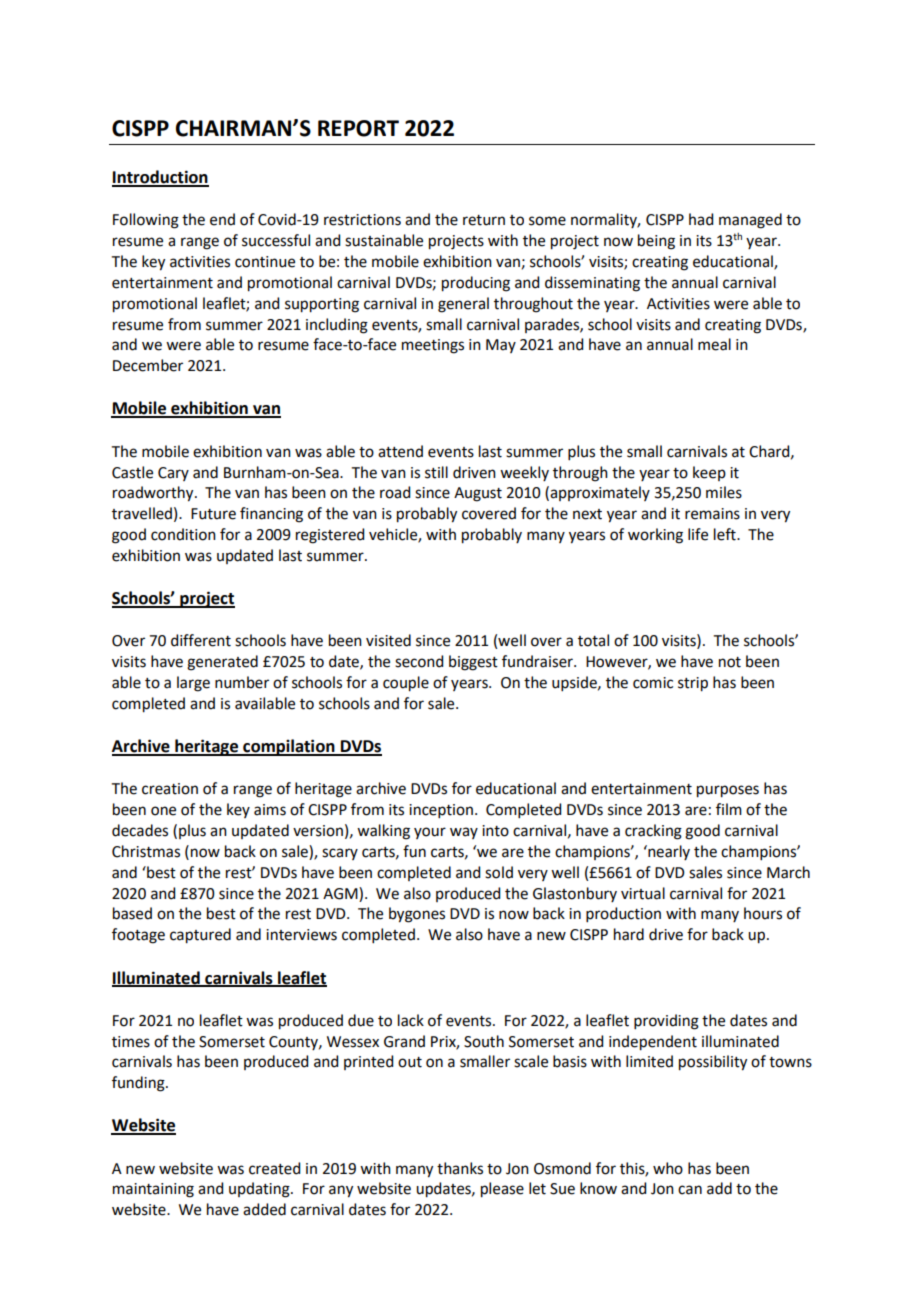 The height and width of the screenshot is (1308, 924). What do you see at coordinates (160, 178) in the screenshot?
I see `Introduction` at bounding box center [160, 178].
